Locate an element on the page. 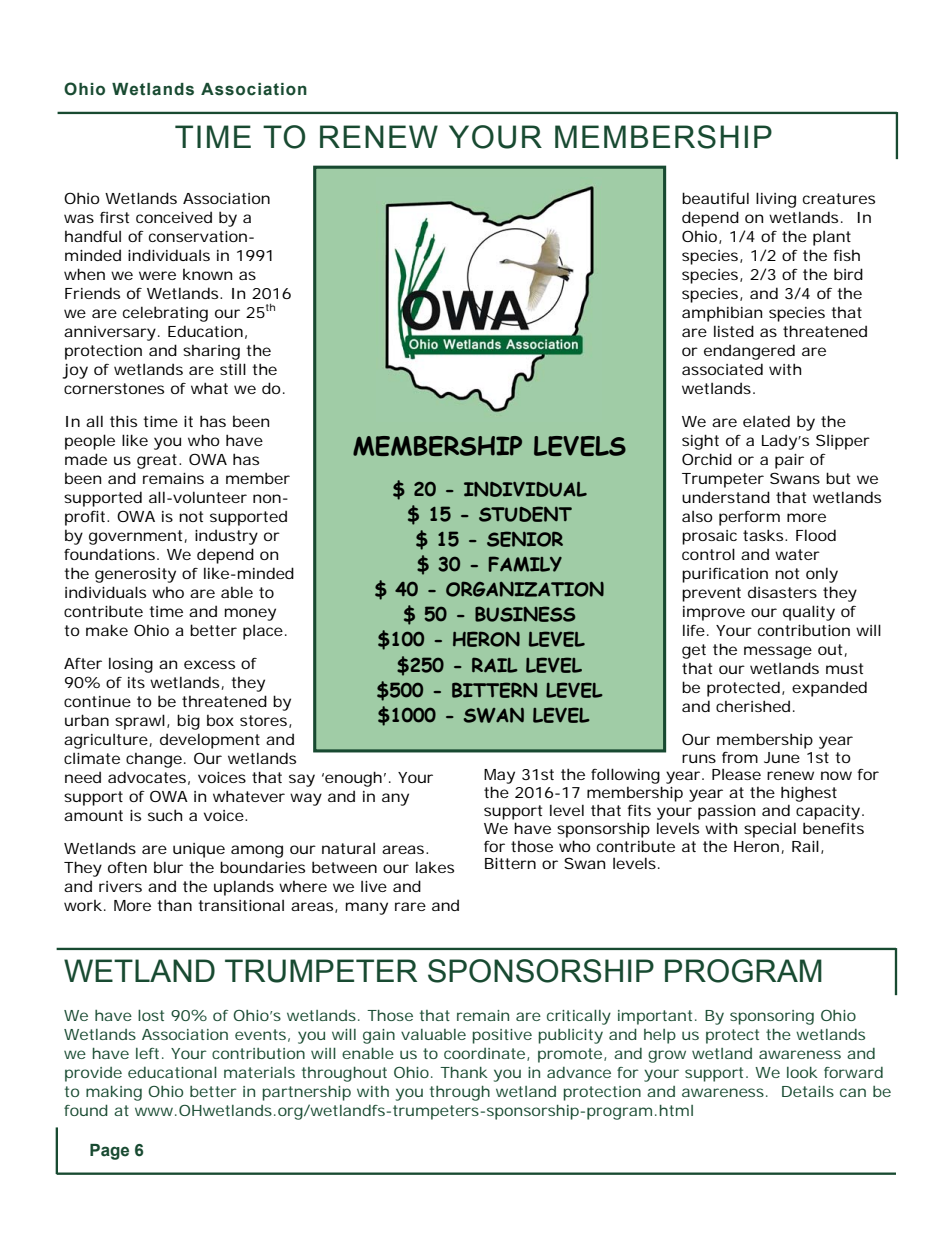  special is located at coordinates (770, 830).
